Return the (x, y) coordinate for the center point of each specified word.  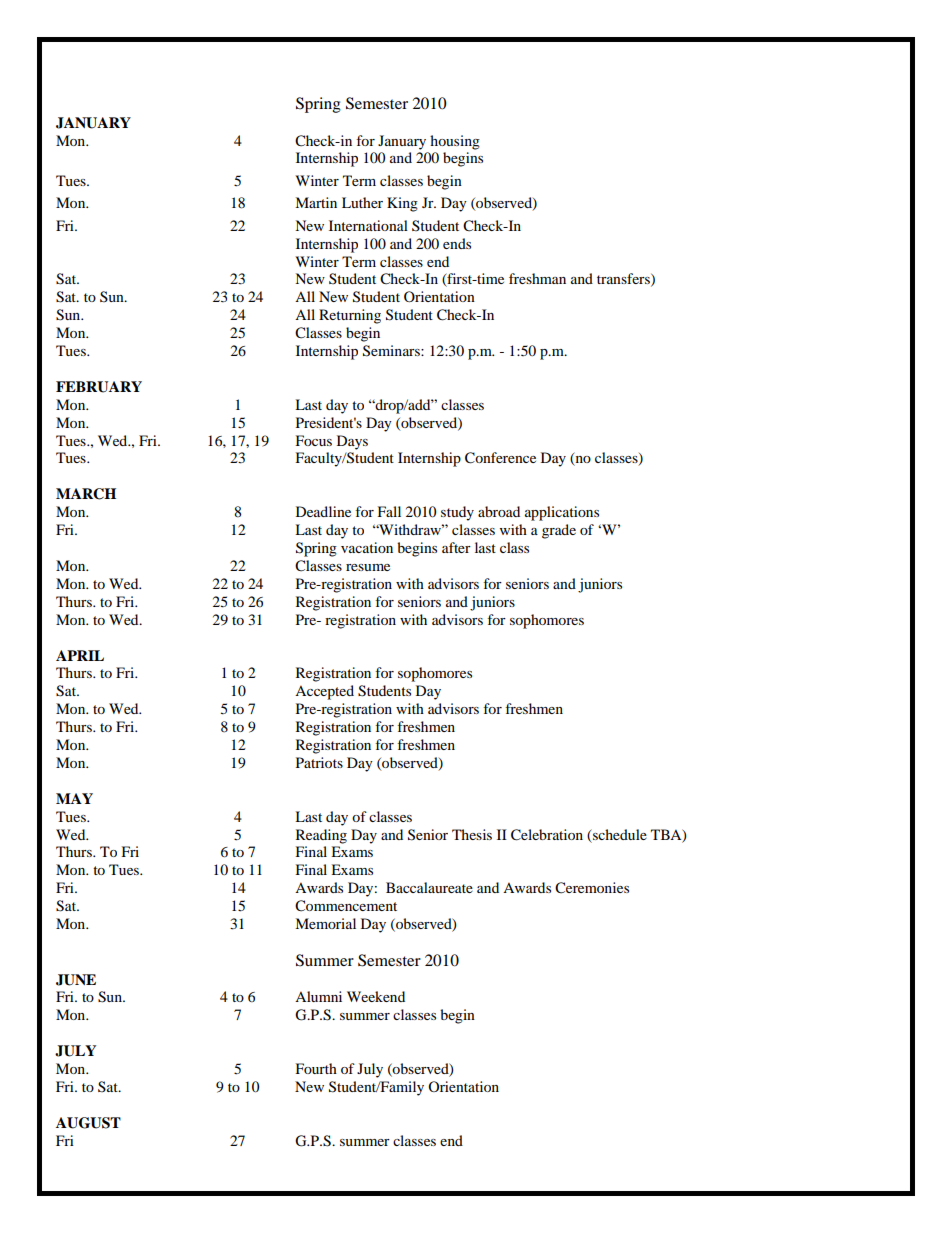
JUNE (76, 980)
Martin (316, 202)
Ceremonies (592, 888)
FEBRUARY (99, 387)
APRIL (80, 655)
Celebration (547, 835)
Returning (350, 316)
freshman (537, 278)
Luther (362, 202)
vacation (367, 547)
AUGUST (88, 1123)
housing (455, 142)
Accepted (324, 692)
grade (559, 531)
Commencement (346, 906)
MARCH (86, 494)
